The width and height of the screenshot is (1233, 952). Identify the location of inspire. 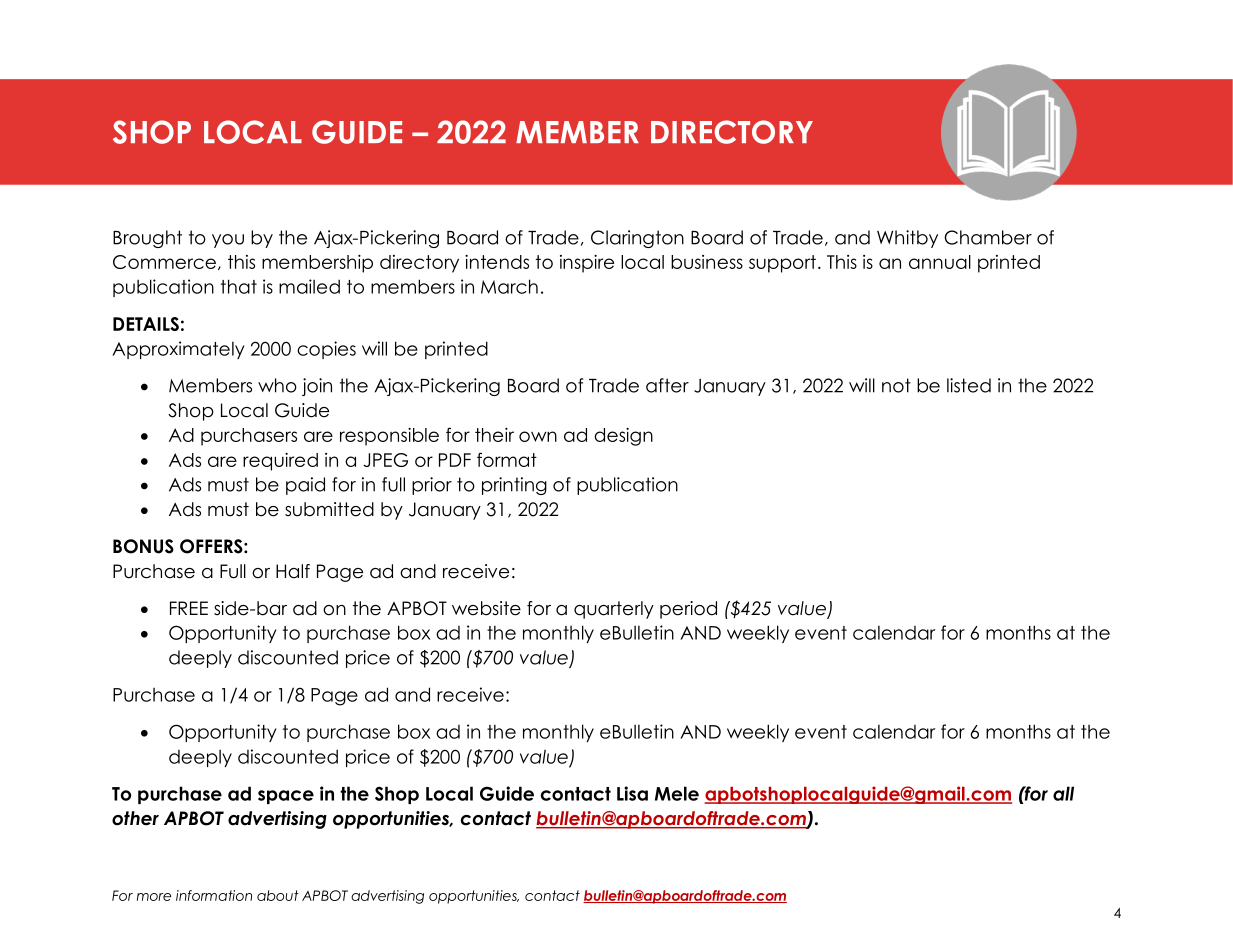
(587, 264).
